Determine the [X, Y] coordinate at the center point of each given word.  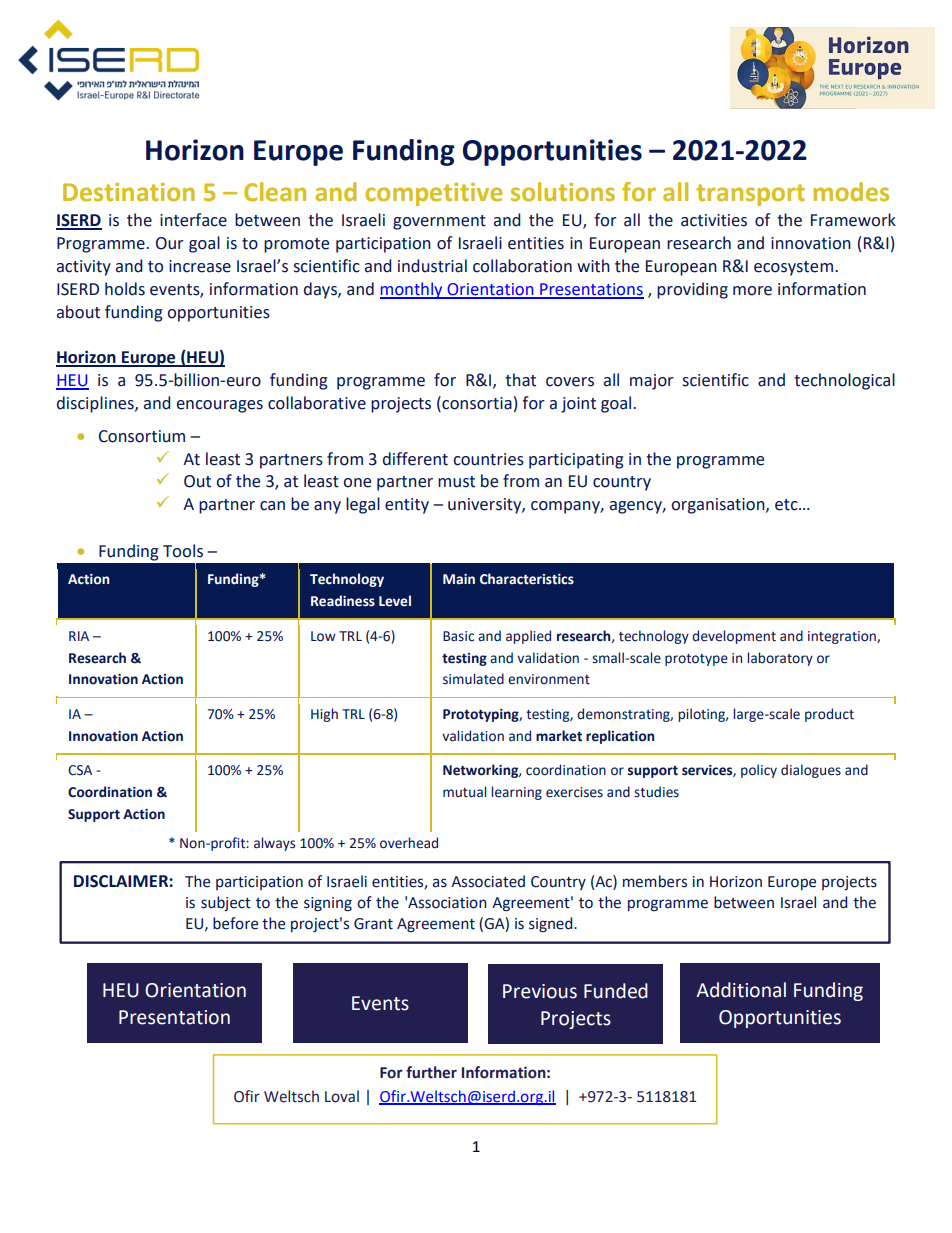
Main [459, 579]
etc [787, 505]
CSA [80, 770]
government [439, 222]
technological [844, 381]
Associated [488, 881]
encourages [220, 406]
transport [750, 195]
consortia [476, 403]
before [235, 923]
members [655, 881]
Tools [183, 551]
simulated [473, 679]
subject [226, 903]
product [829, 715]
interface [193, 220]
